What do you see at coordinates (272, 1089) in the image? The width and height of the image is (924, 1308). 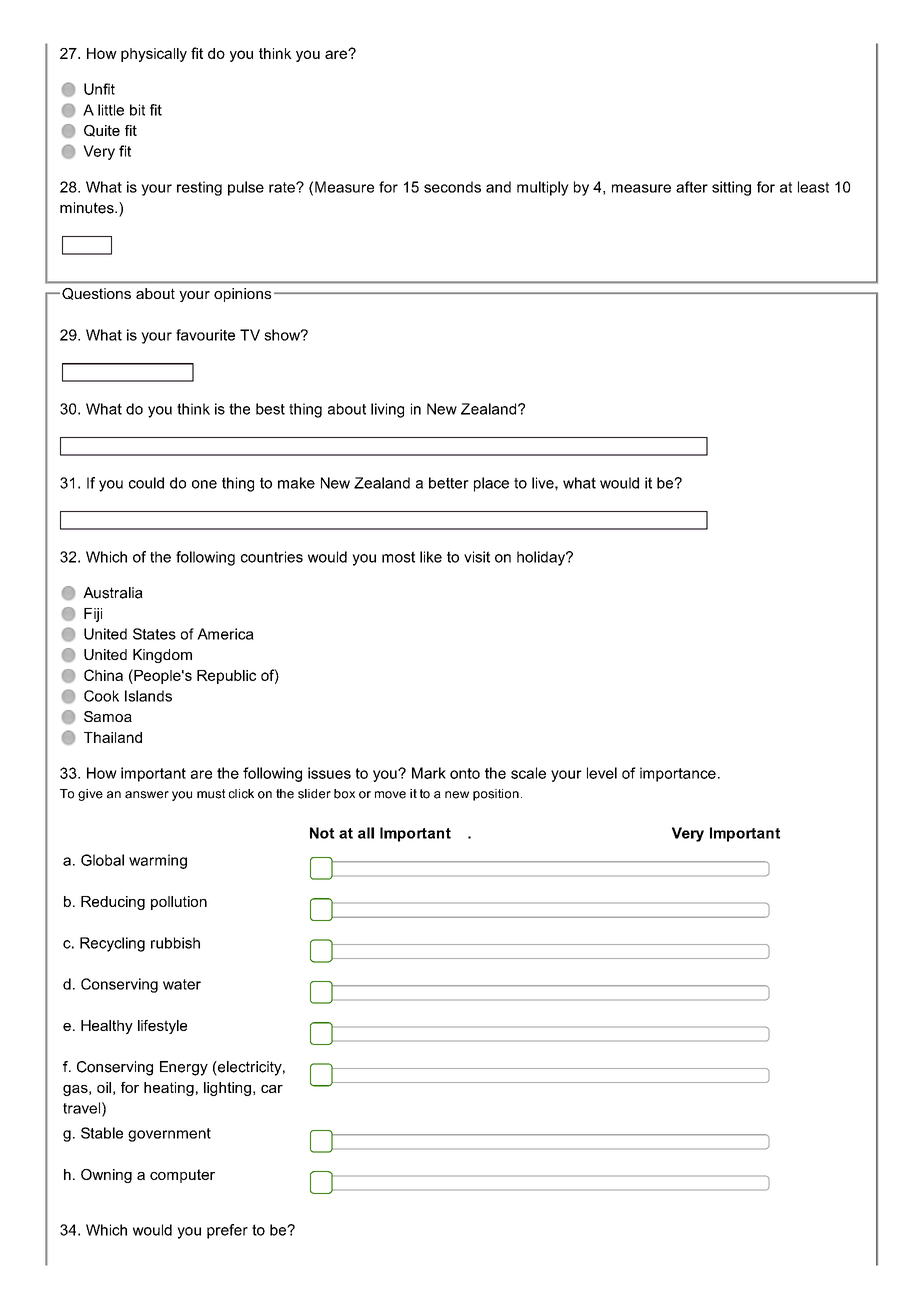 I see `car` at bounding box center [272, 1089].
